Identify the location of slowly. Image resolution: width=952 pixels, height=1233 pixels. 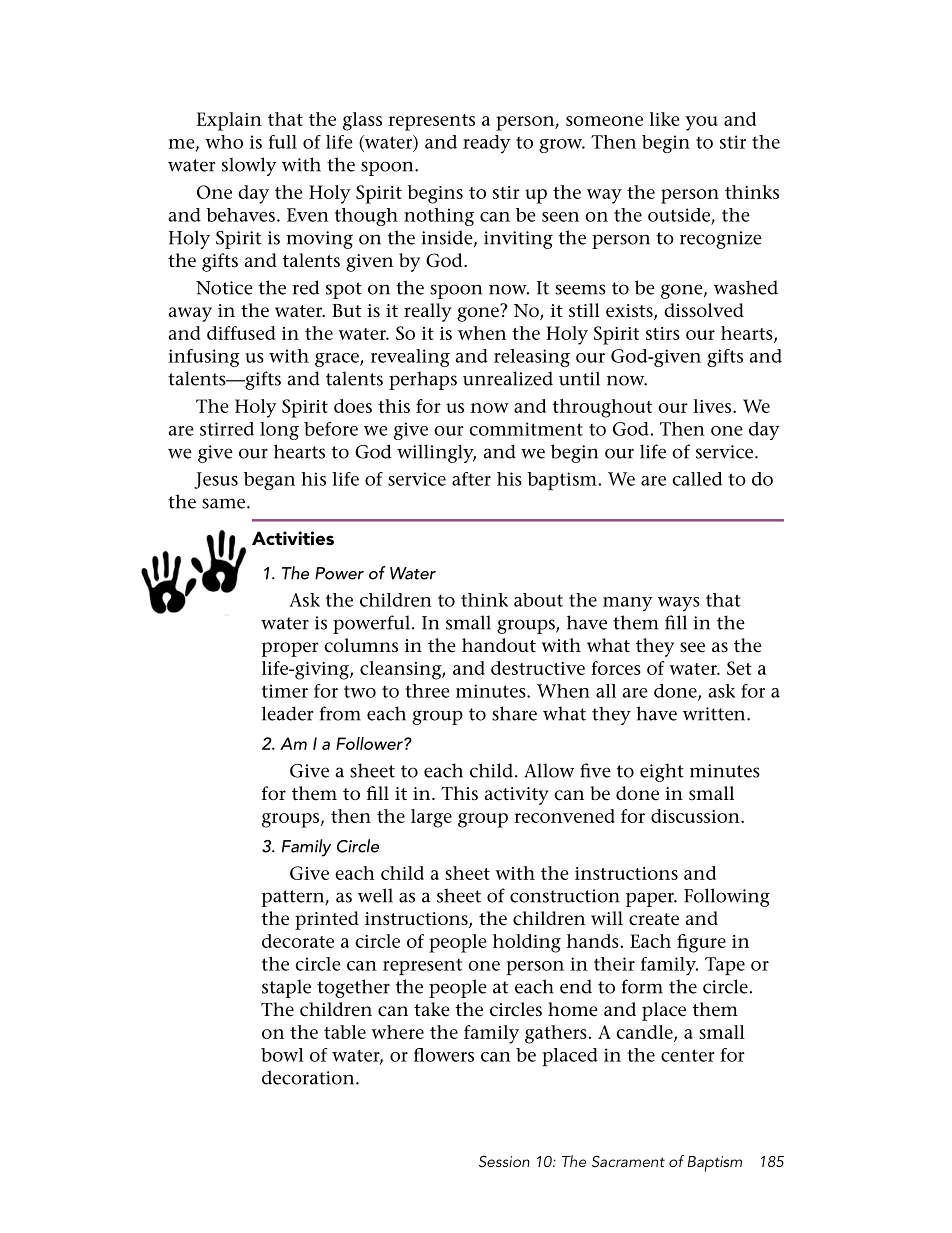
(249, 166).
